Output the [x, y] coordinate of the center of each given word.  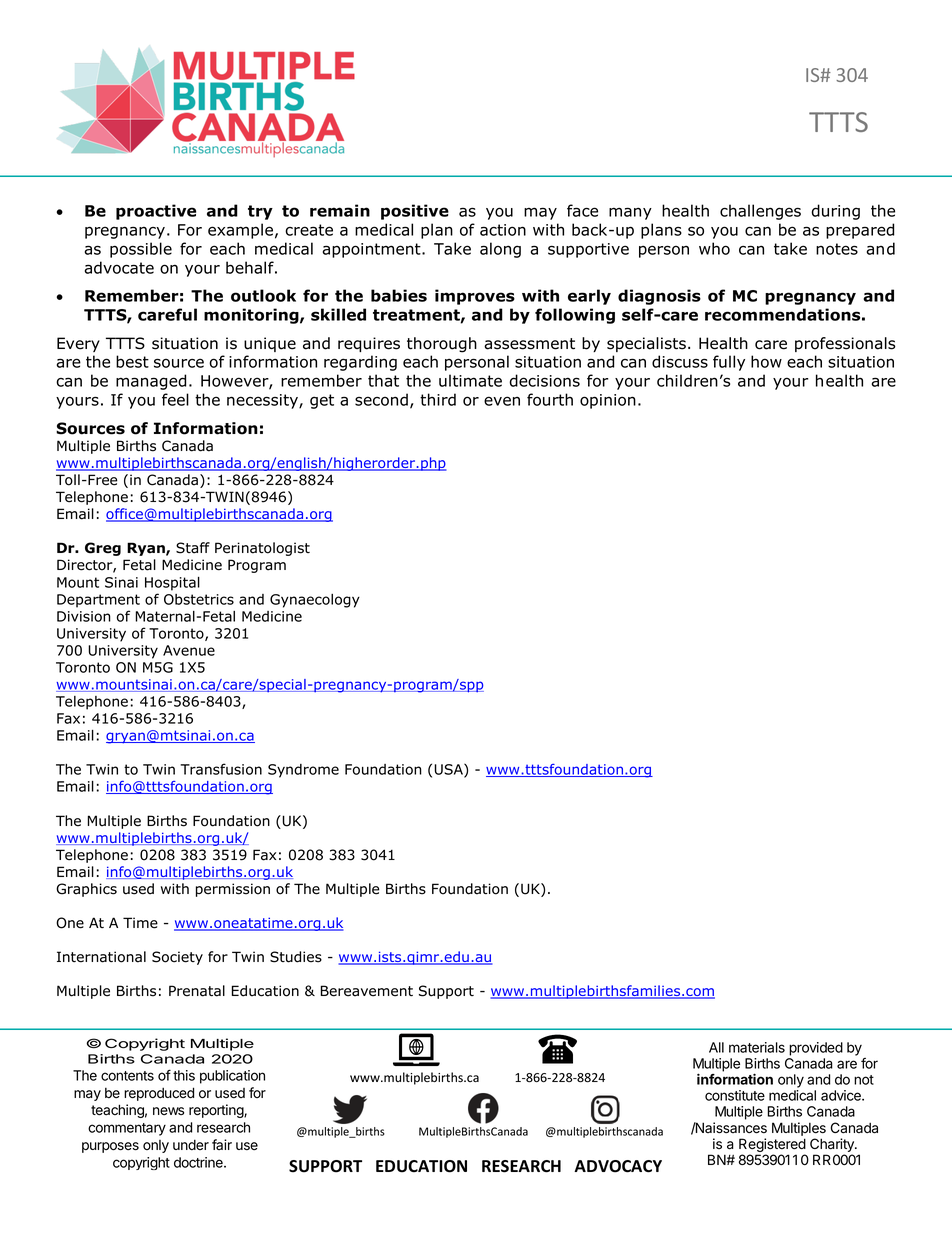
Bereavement [367, 991]
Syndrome [303, 771]
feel [175, 399]
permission [233, 890]
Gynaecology [315, 601]
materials [757, 1047]
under [191, 1144]
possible [141, 250]
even [502, 401]
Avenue [189, 650]
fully [729, 363]
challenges [760, 212]
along [500, 250]
